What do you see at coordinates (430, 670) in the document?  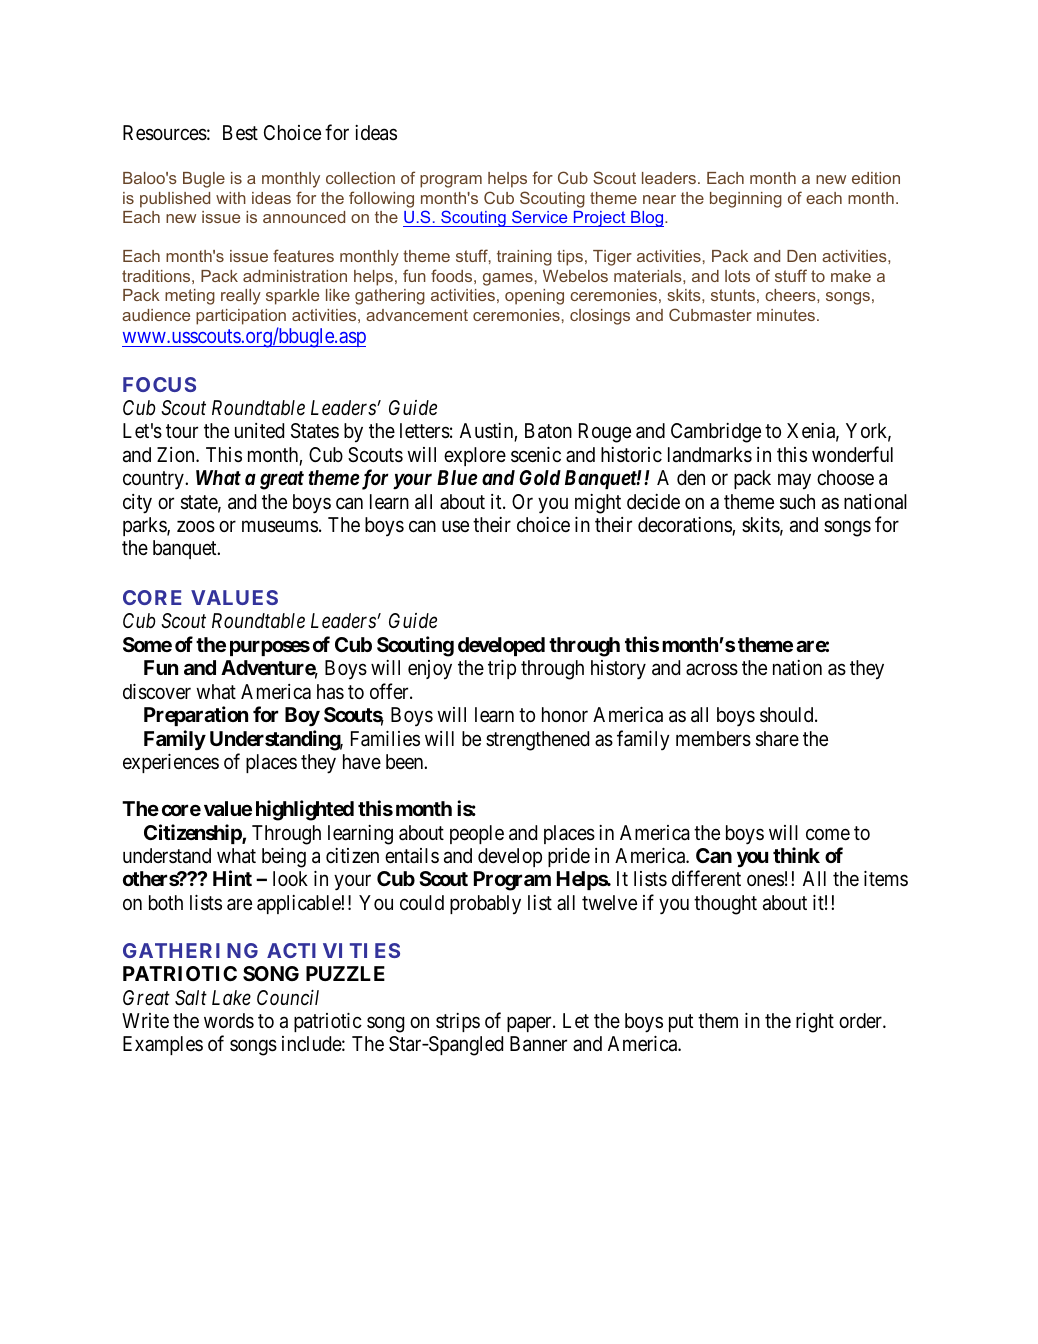 I see `enjoy` at bounding box center [430, 670].
